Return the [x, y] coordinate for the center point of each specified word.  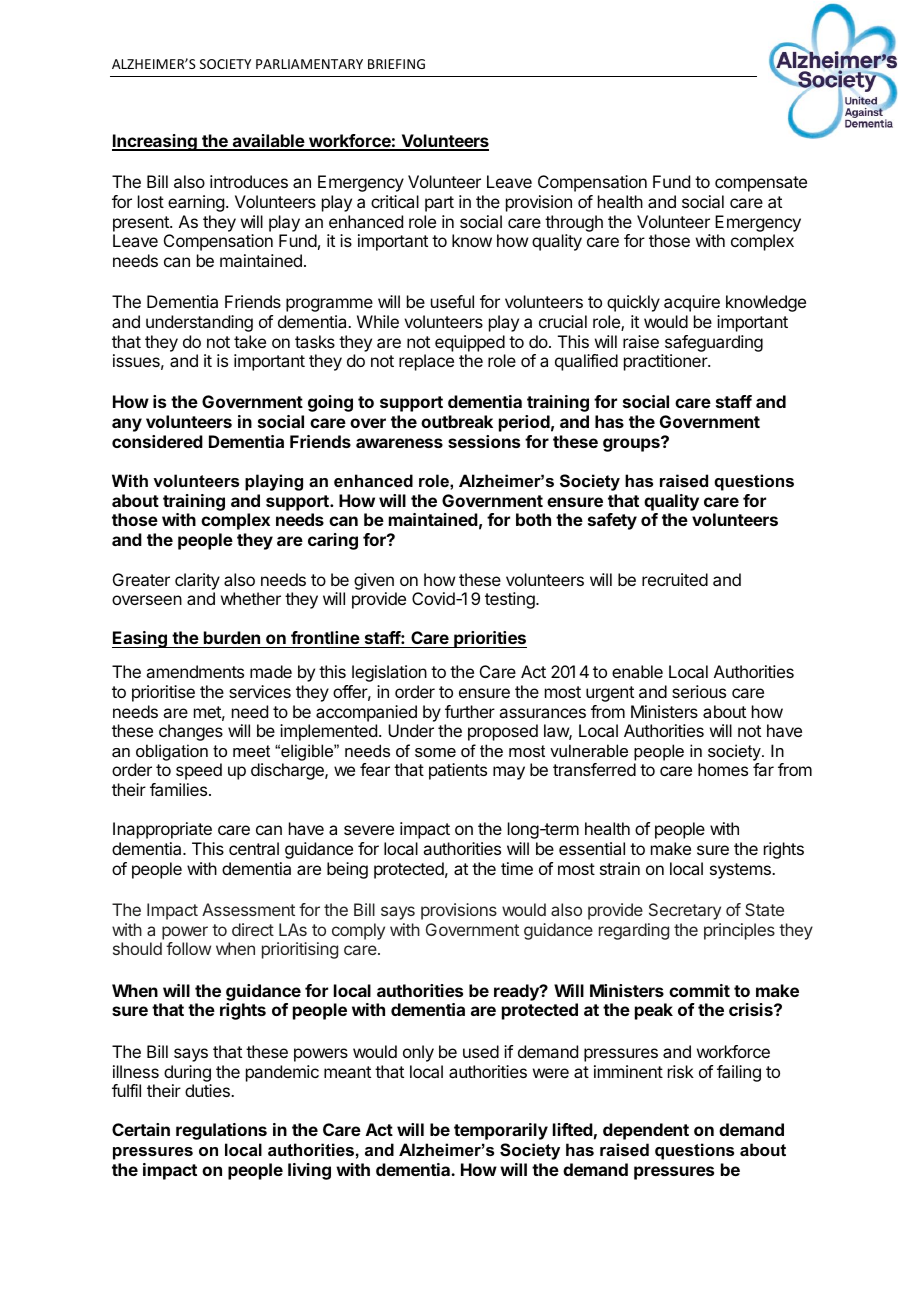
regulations [221, 1131]
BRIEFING [396, 64]
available [268, 142]
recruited [675, 579]
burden [232, 637]
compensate [761, 184]
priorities [489, 639]
